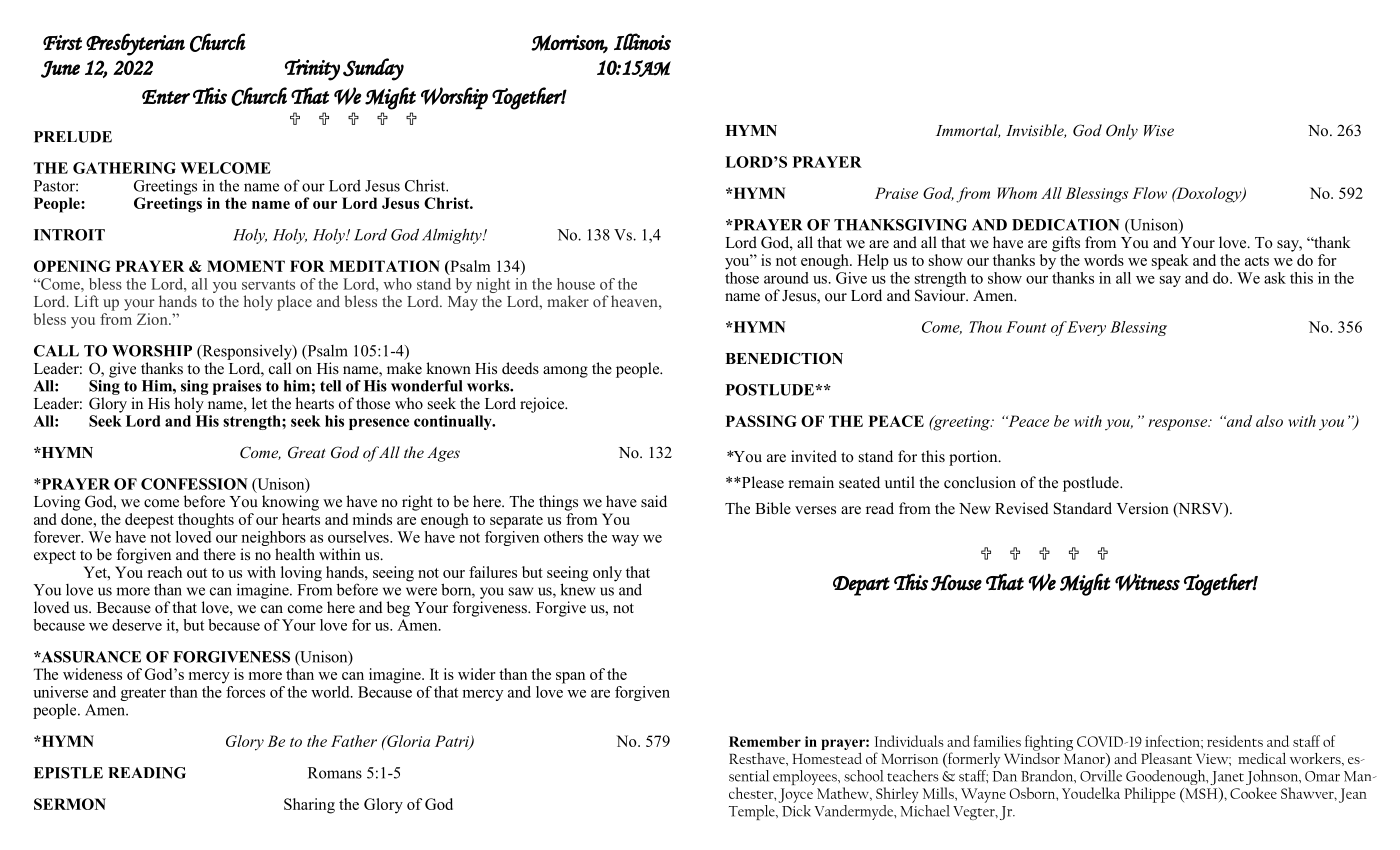 This page has width=1400, height=850. Describe the element at coordinates (309, 806) in the page. I see `Sharing` at that location.
